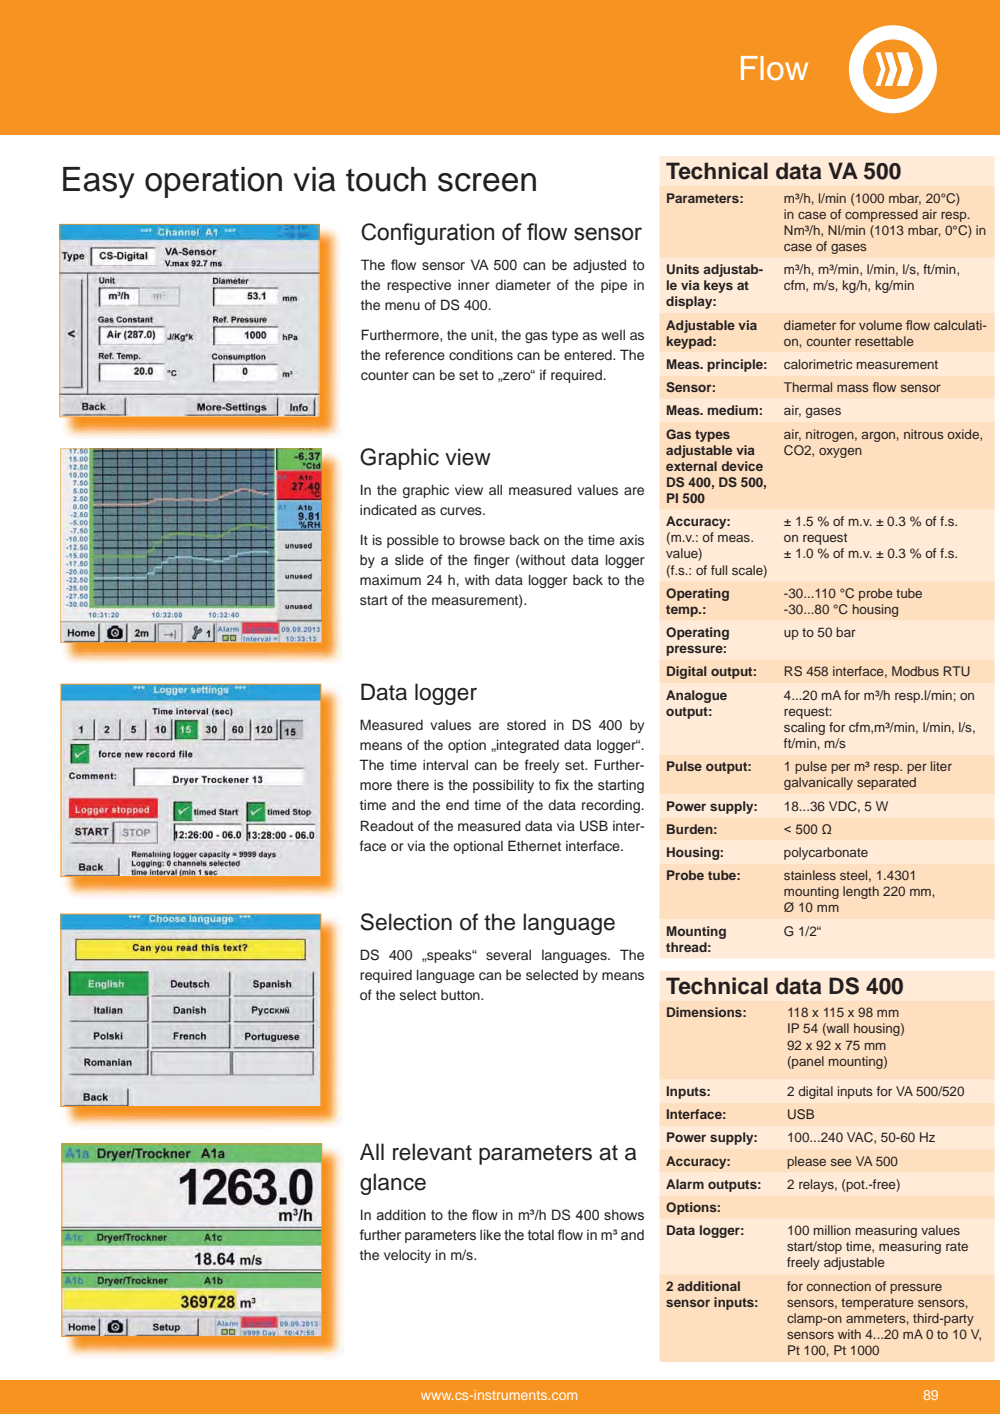 The width and height of the page is (1000, 1415). What do you see at coordinates (526, 725) in the page?
I see `stored` at bounding box center [526, 725].
